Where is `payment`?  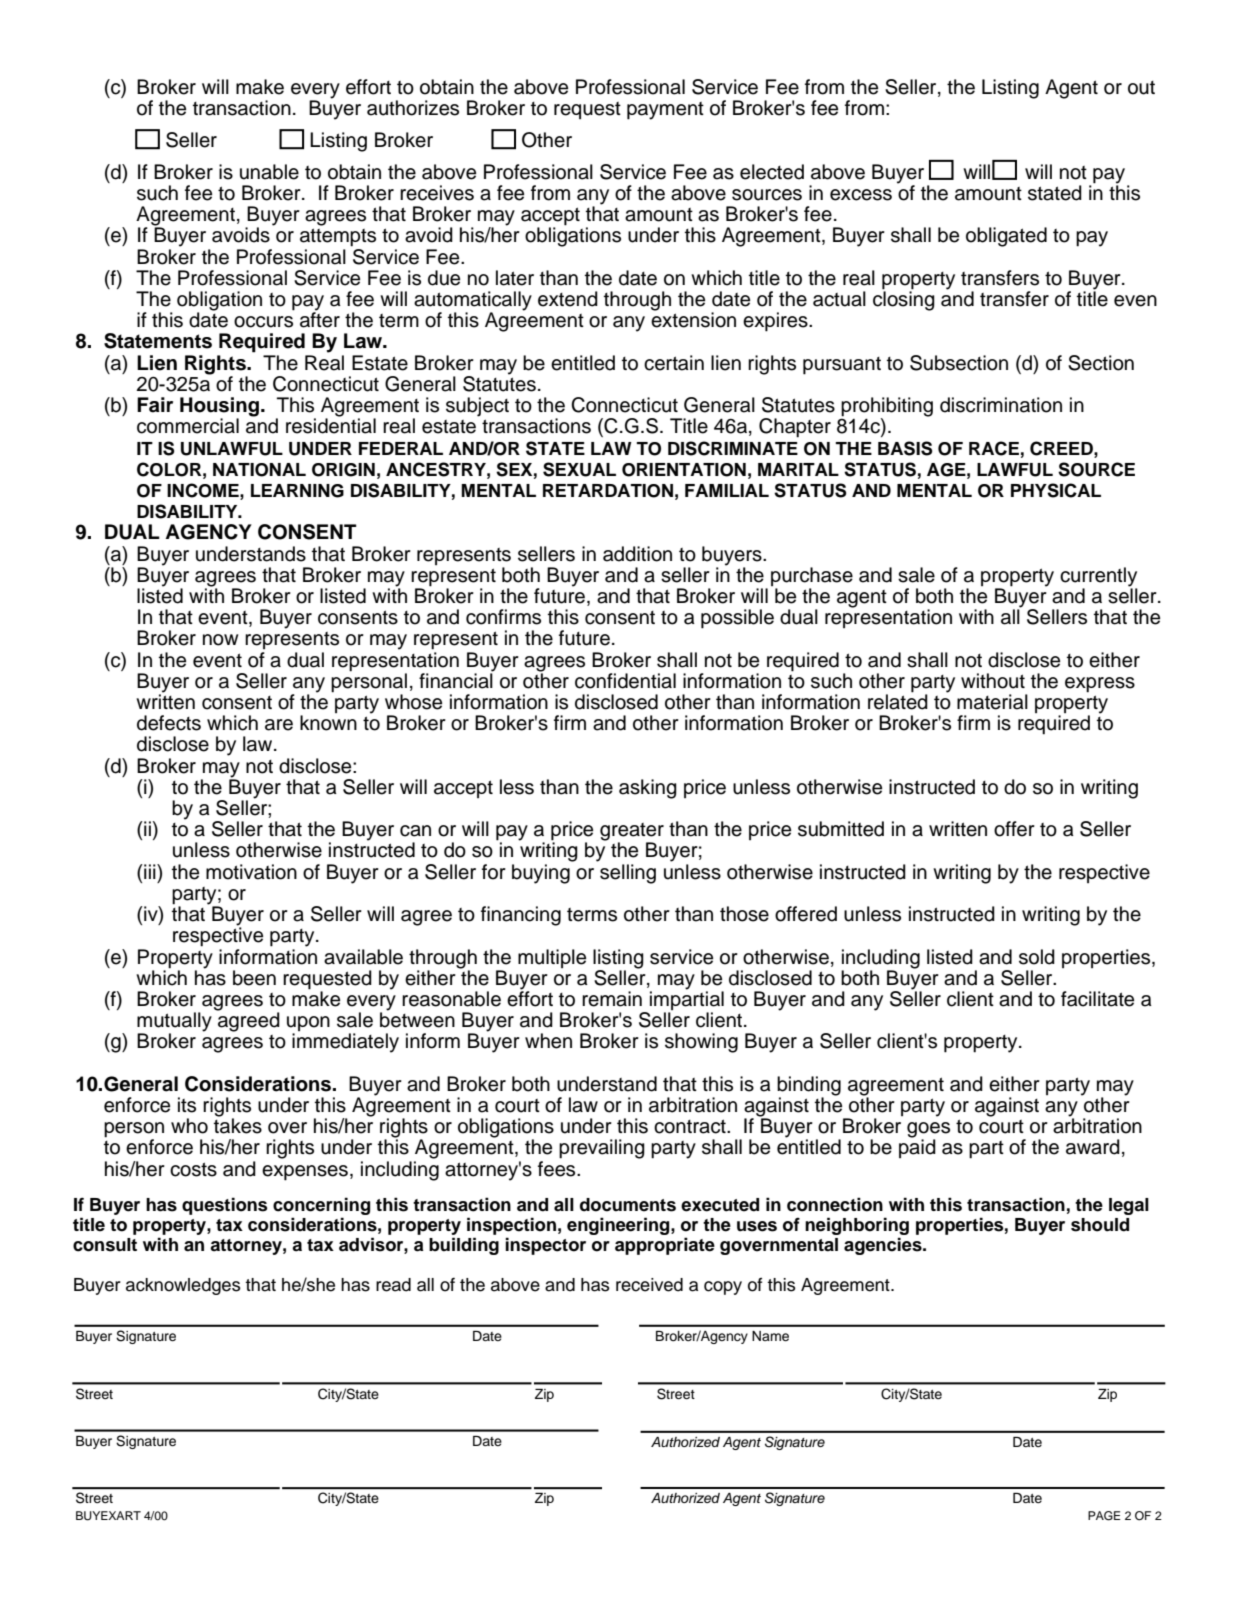 payment is located at coordinates (665, 111).
